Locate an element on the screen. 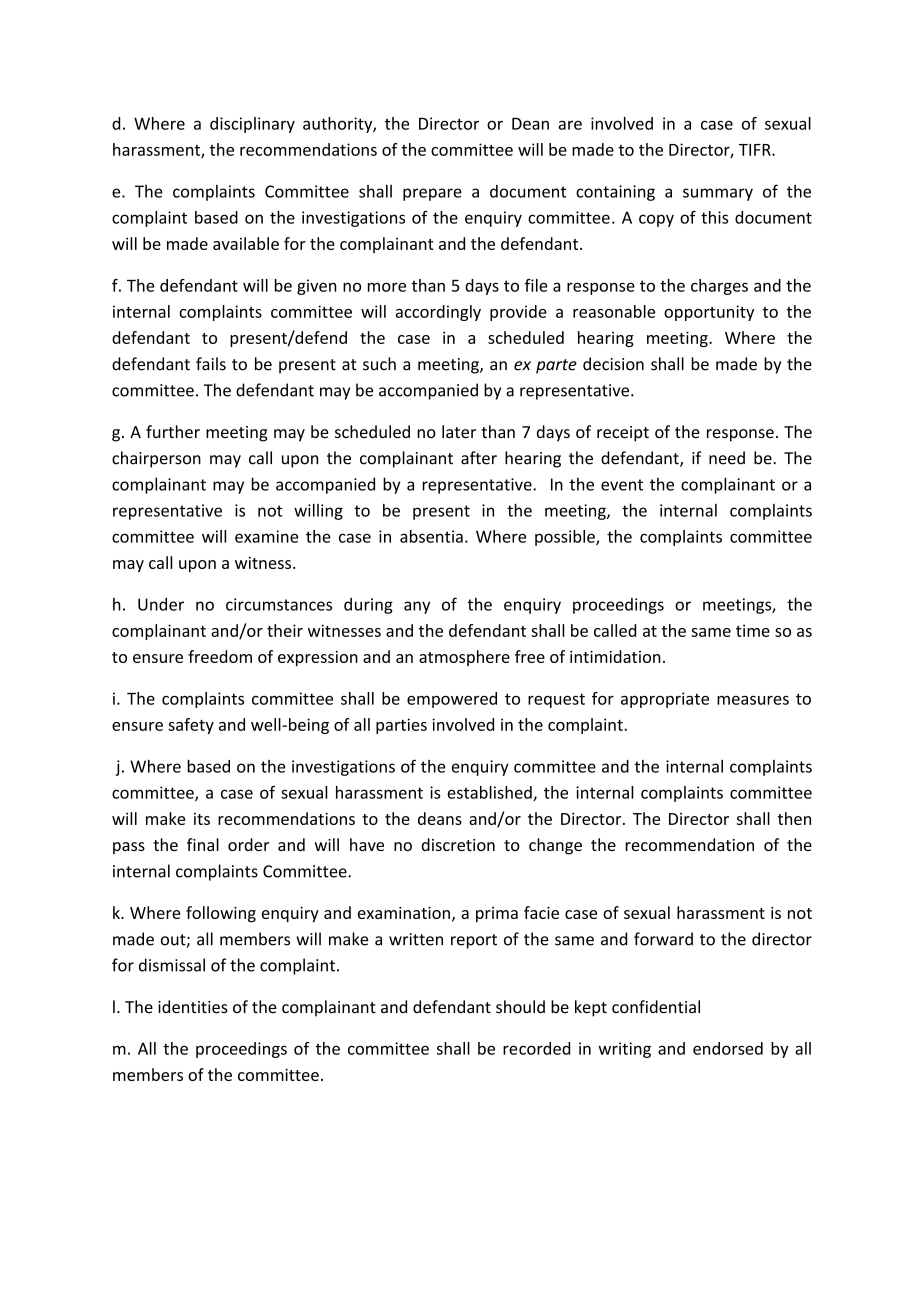 Image resolution: width=924 pixels, height=1308 pixels. fails is located at coordinates (211, 364).
